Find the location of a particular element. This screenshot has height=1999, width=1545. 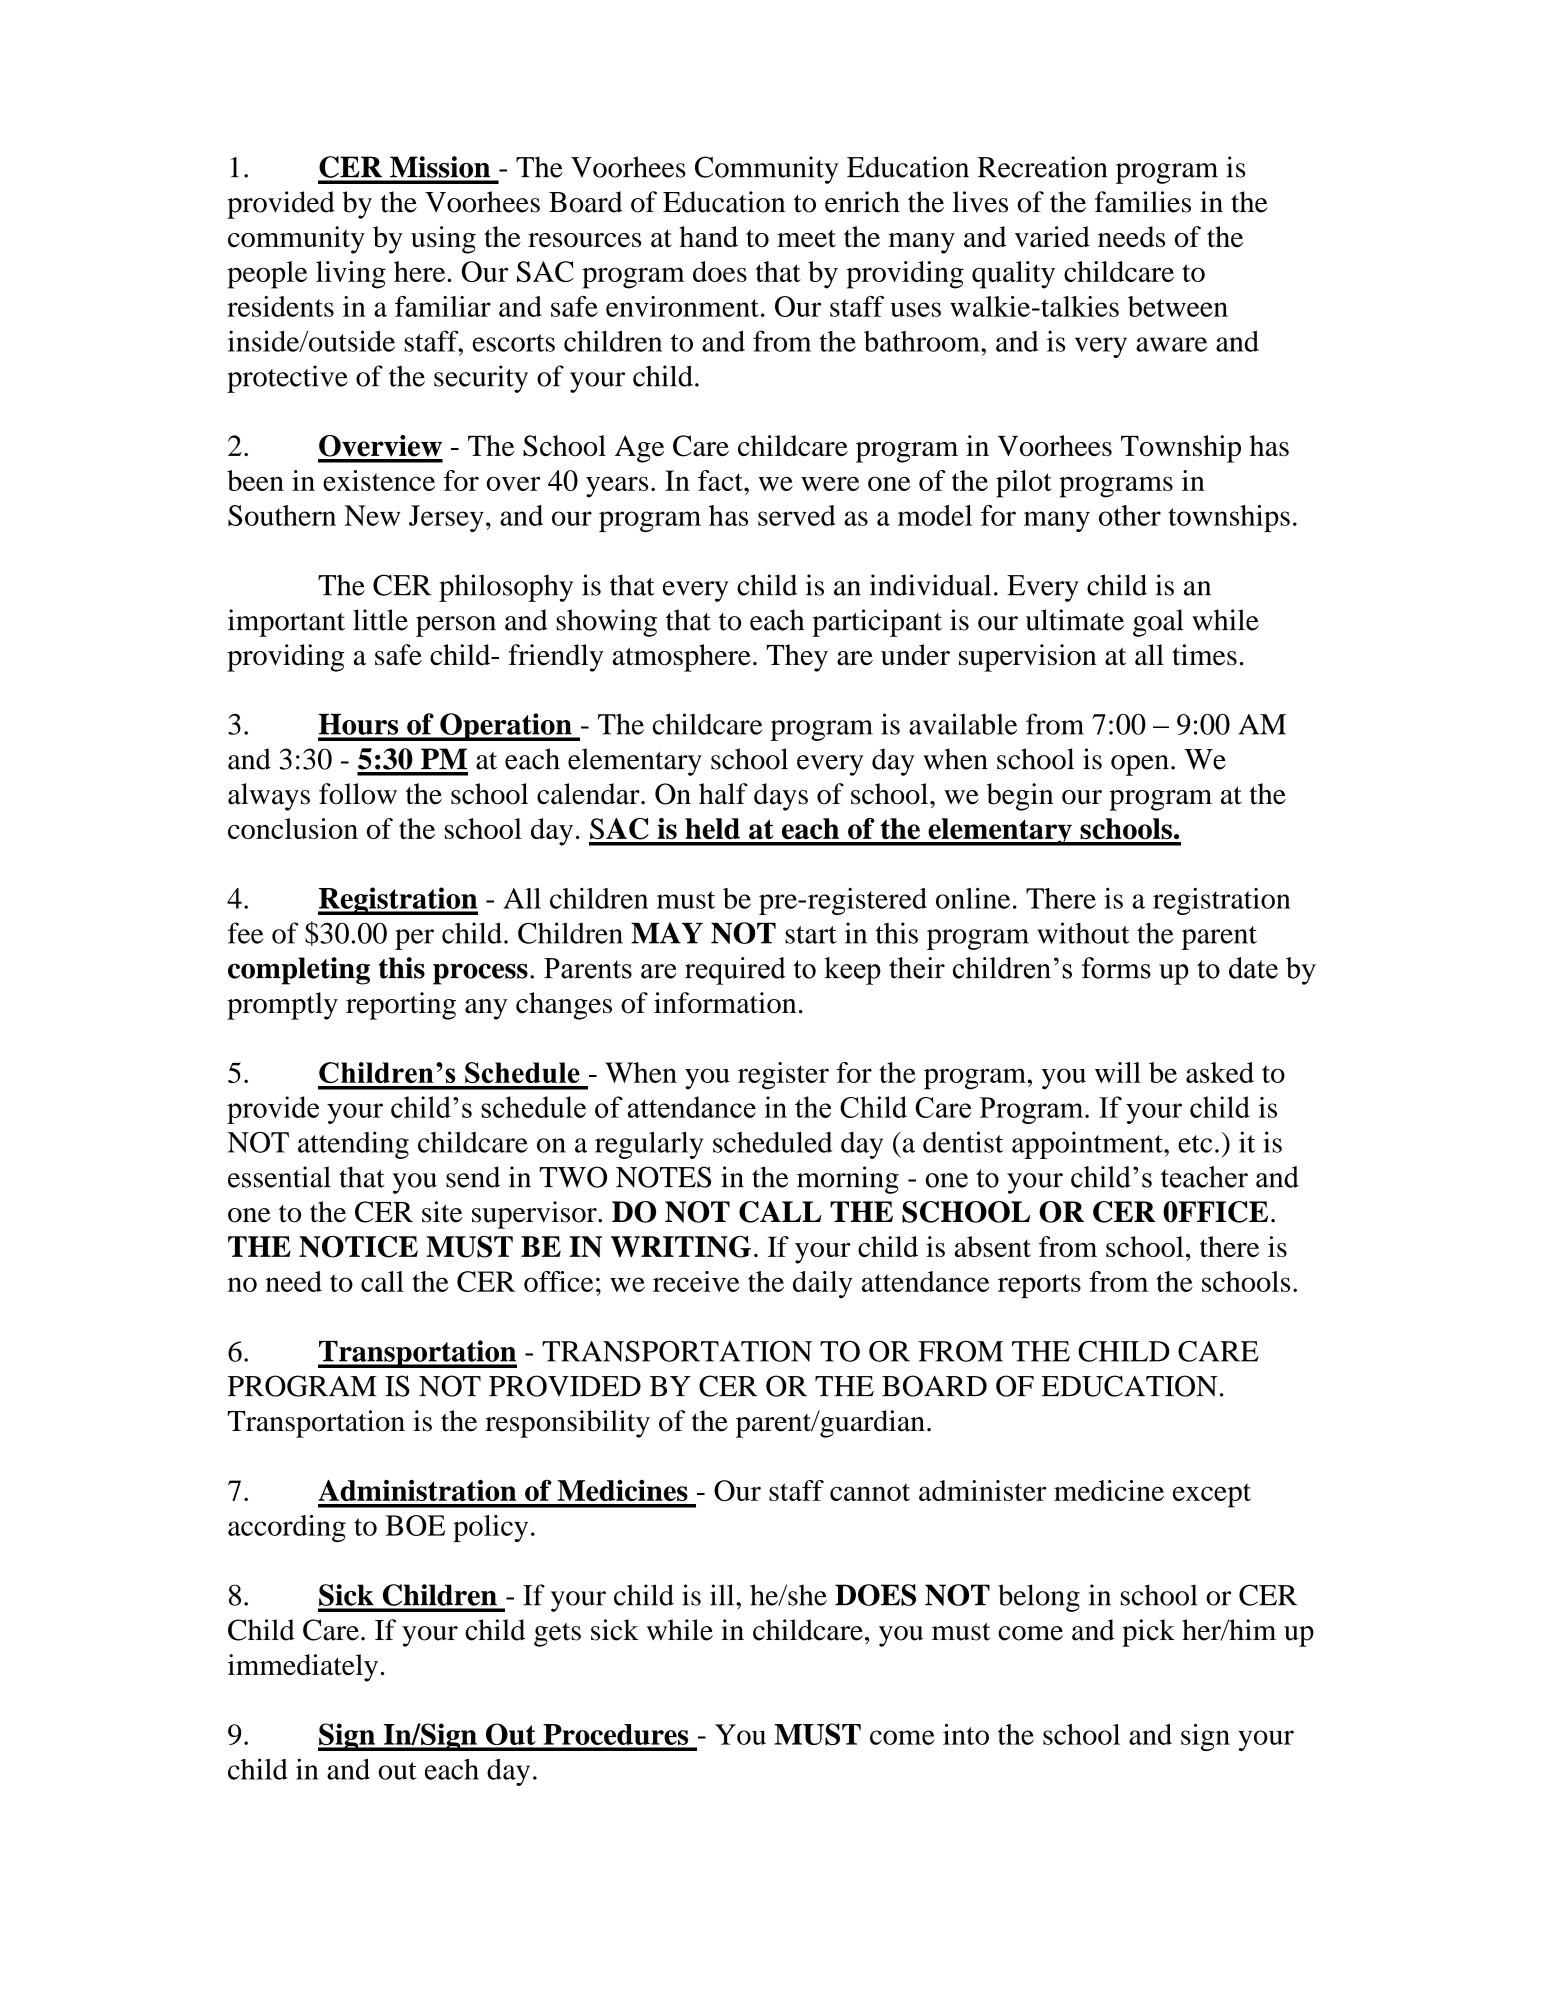

families is located at coordinates (1143, 202).
